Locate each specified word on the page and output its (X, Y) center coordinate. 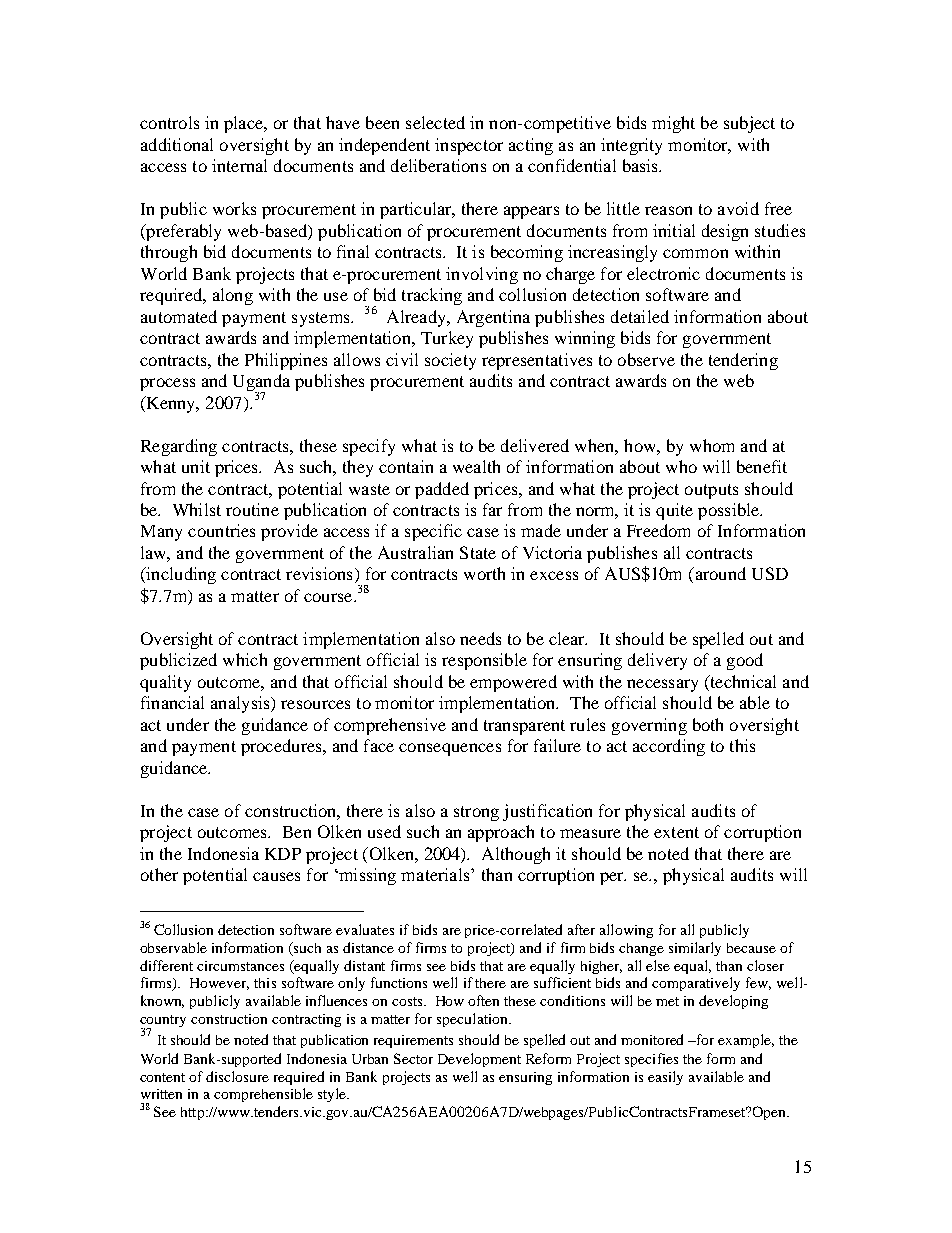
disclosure (237, 1076)
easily (665, 1078)
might (673, 124)
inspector (469, 146)
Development (479, 1060)
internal (239, 165)
